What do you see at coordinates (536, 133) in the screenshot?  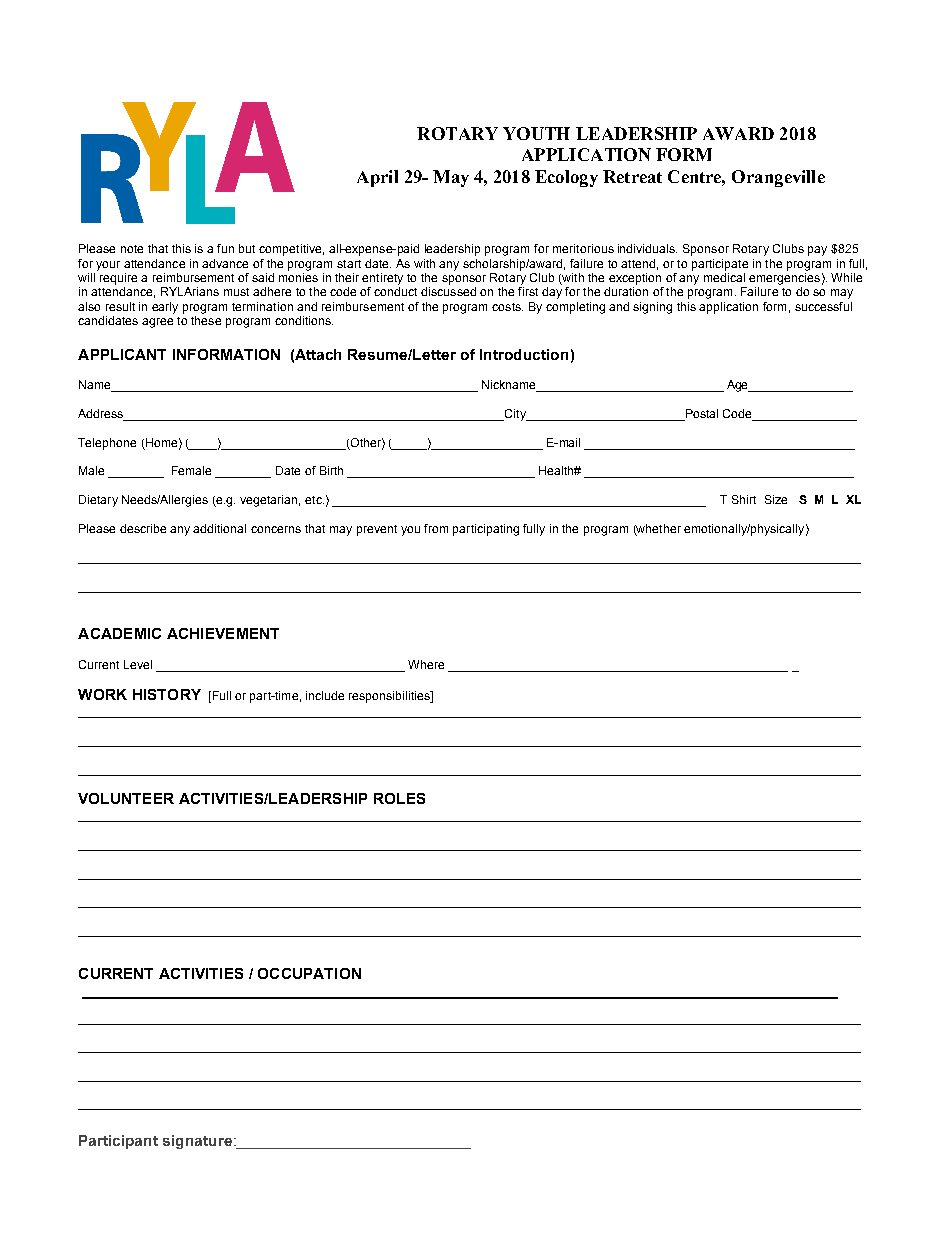 I see `YOUTH` at bounding box center [536, 133].
